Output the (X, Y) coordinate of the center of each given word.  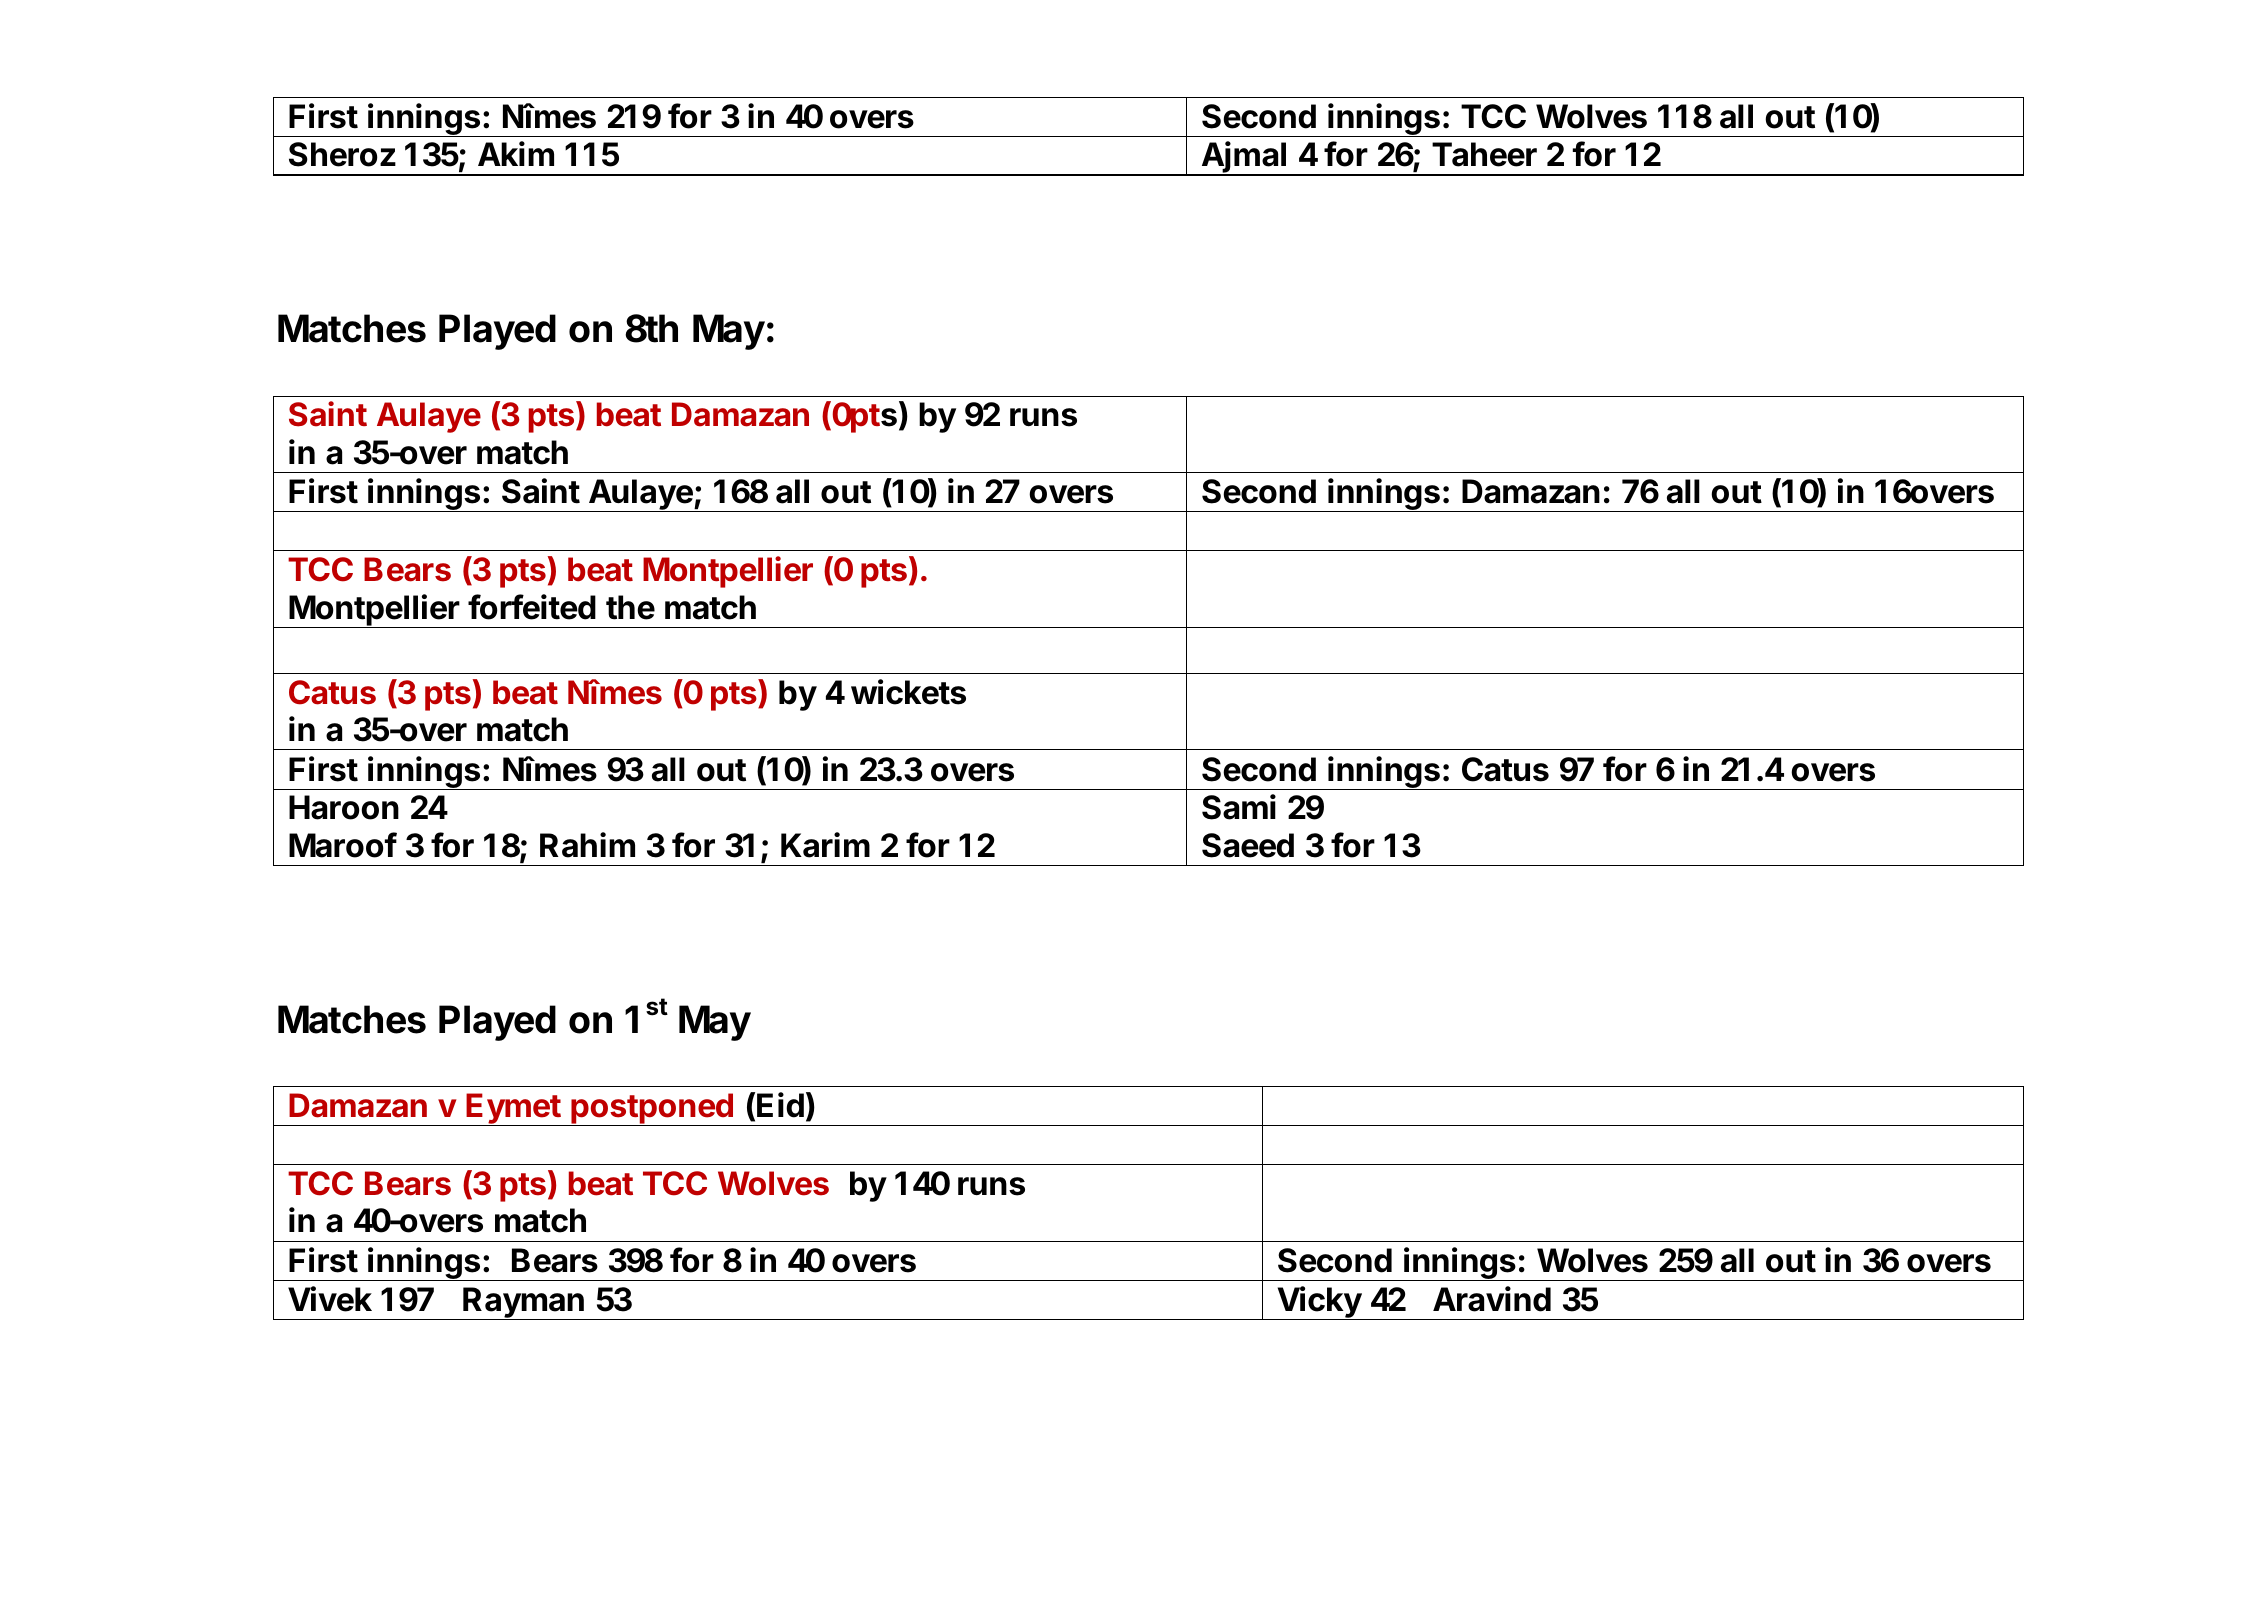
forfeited (532, 607)
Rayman (523, 1303)
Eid (780, 1105)
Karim (825, 845)
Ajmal (1244, 158)
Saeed (1248, 845)
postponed (652, 1109)
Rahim (587, 845)
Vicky (1319, 1303)
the (630, 607)
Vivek (330, 1299)
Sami (1239, 807)
